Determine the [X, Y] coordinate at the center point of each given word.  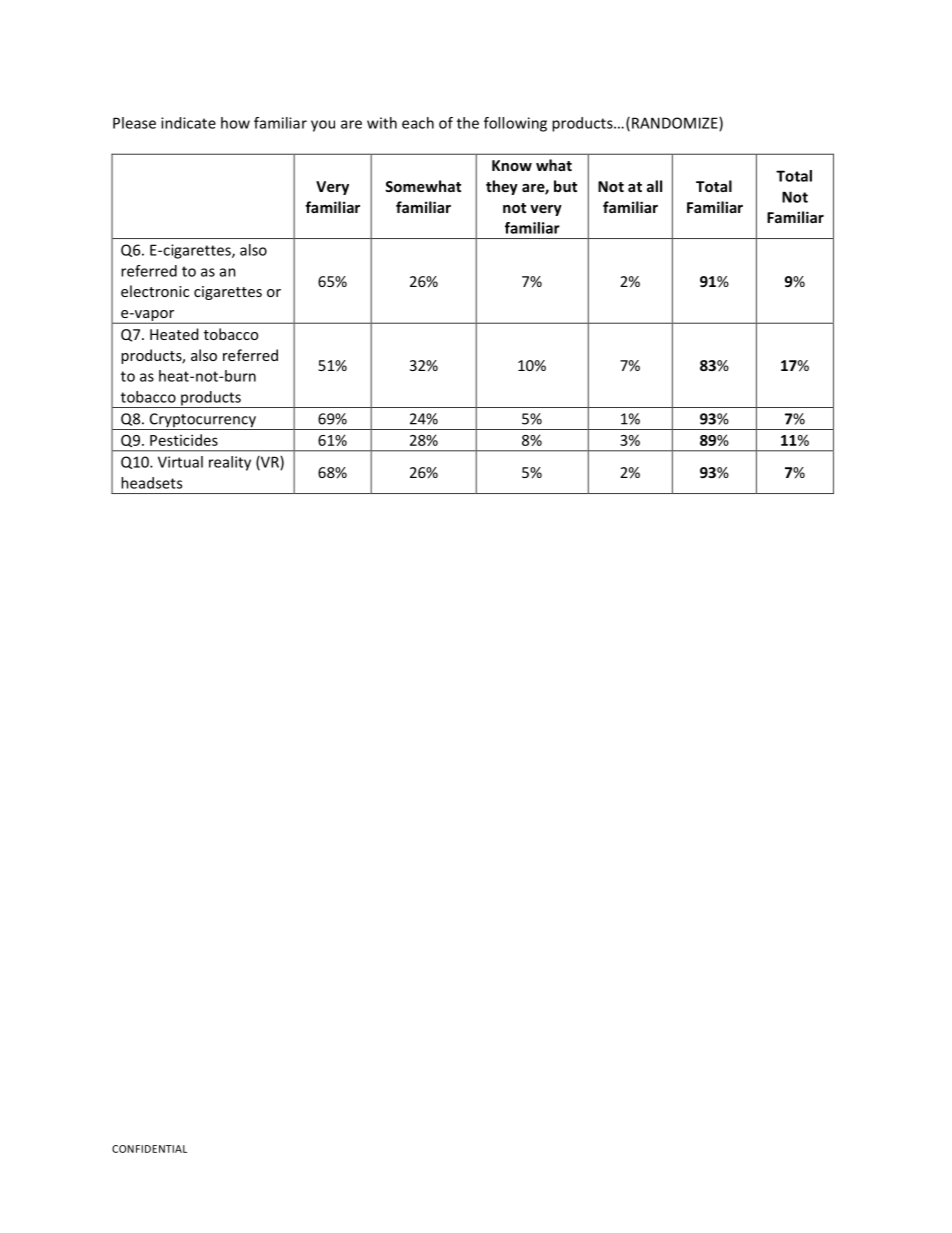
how [235, 123]
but [565, 186]
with [382, 123]
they [502, 187]
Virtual [180, 462]
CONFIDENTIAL [149, 1149]
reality [230, 463]
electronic [155, 291]
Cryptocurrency [202, 421]
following [515, 124]
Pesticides [184, 440]
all [654, 186]
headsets [151, 483]
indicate [188, 123]
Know [512, 165]
